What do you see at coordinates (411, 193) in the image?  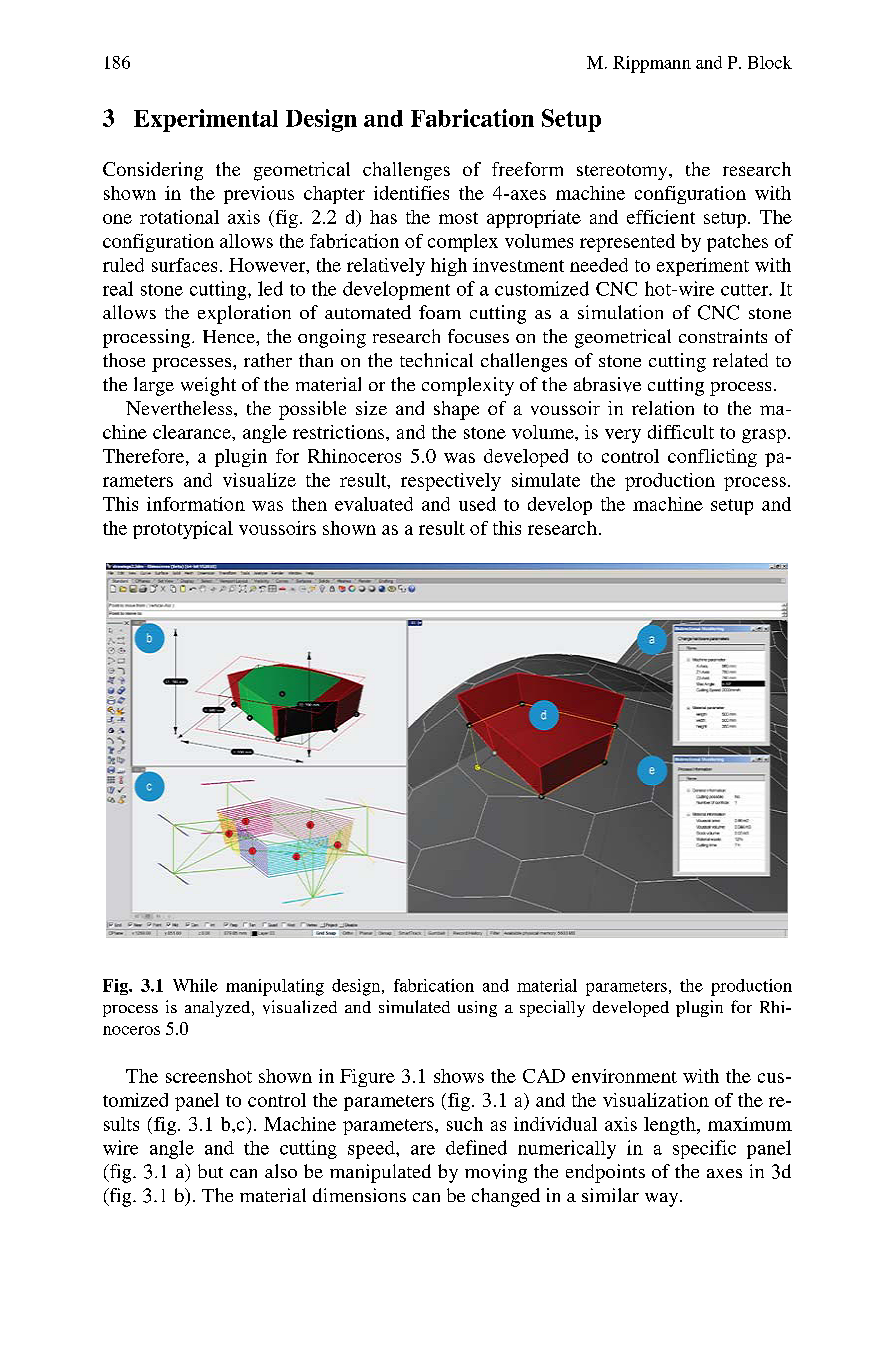 I see `identifies` at bounding box center [411, 193].
